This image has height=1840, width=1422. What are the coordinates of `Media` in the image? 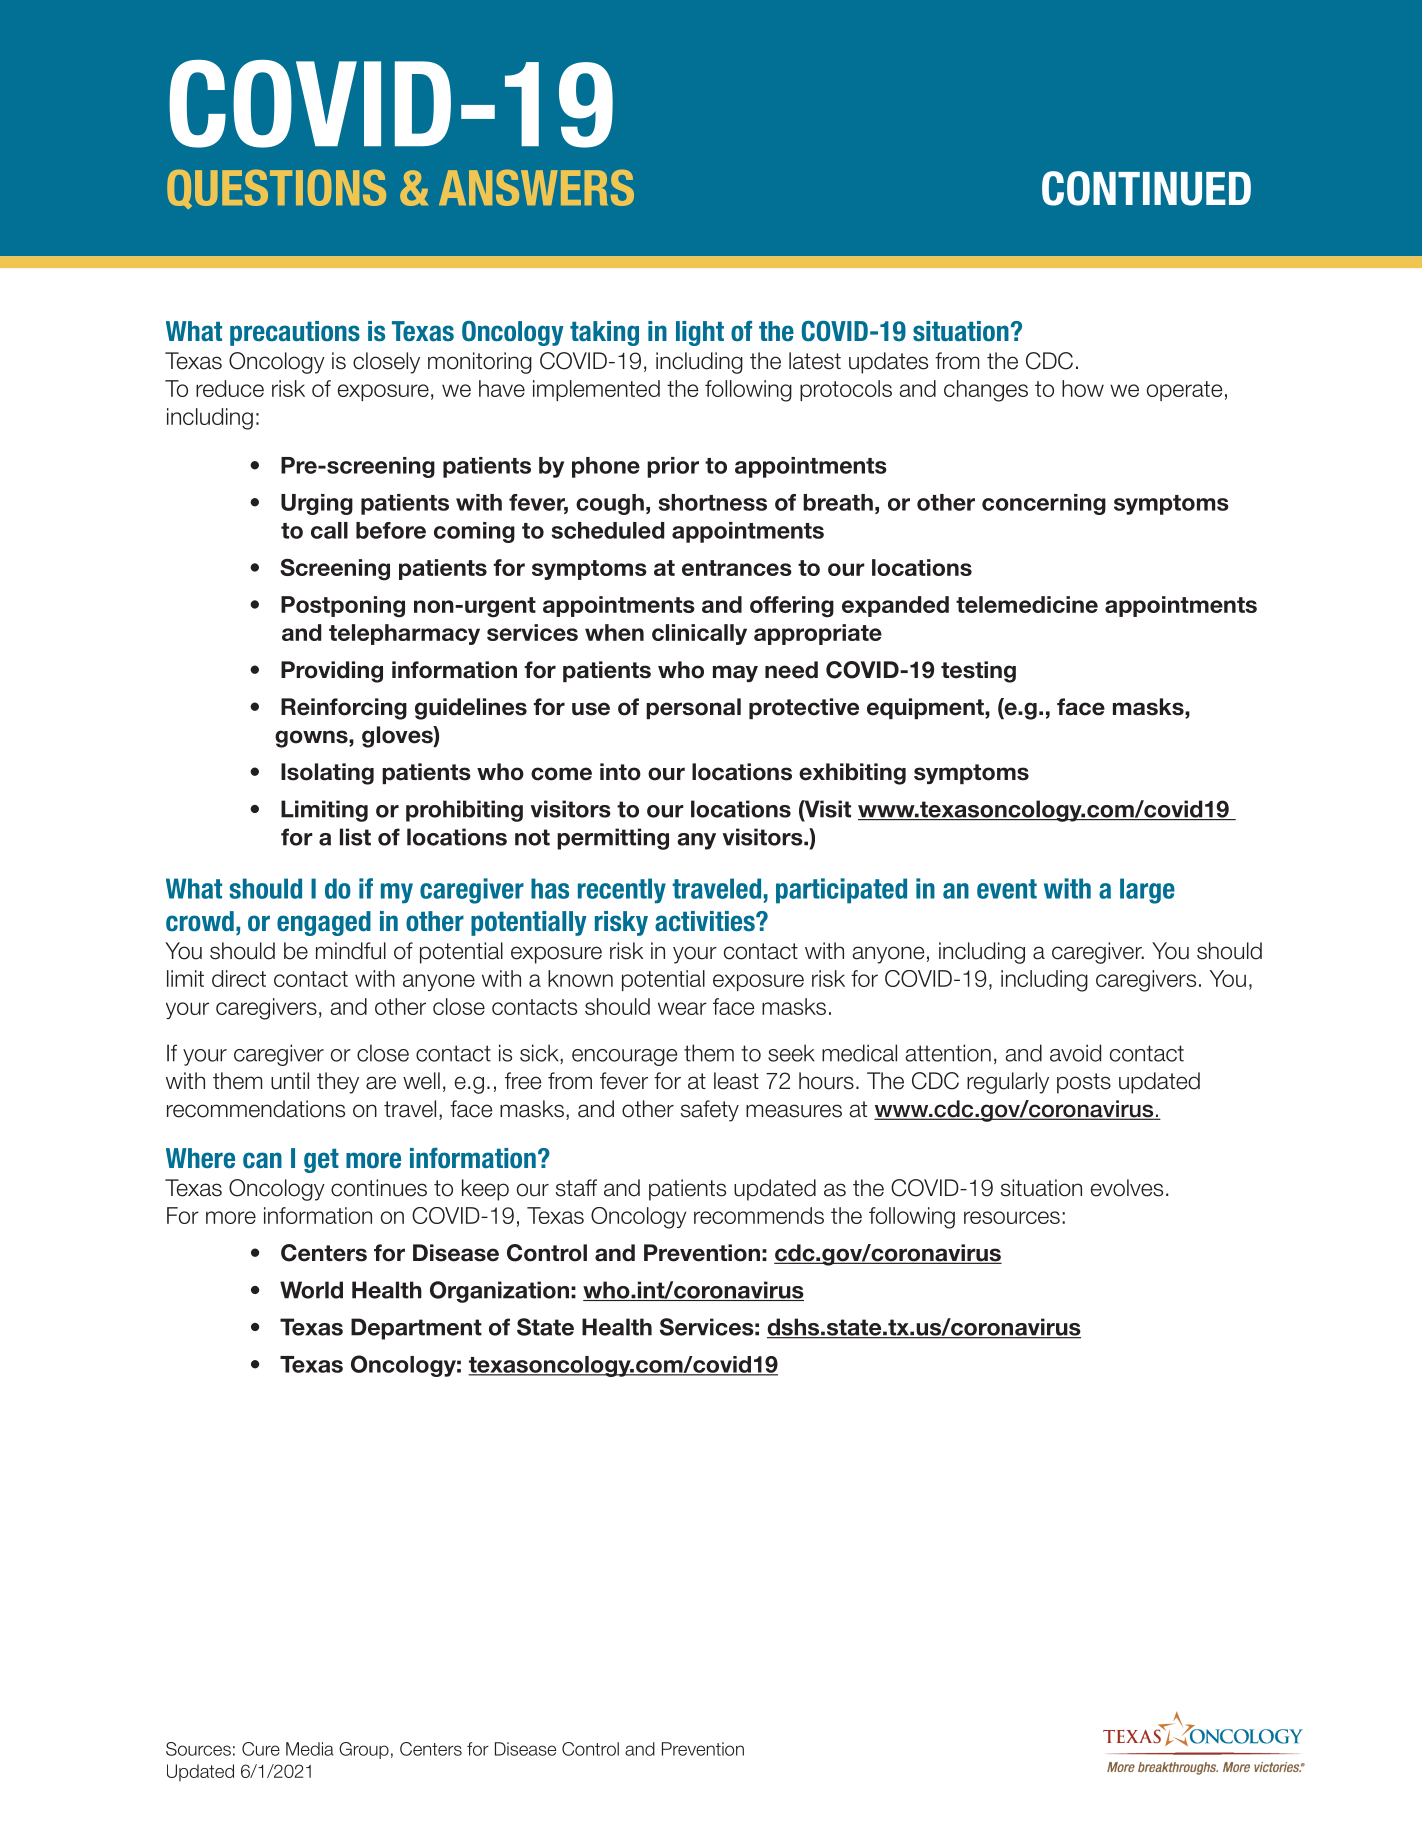 It's located at (310, 1749).
